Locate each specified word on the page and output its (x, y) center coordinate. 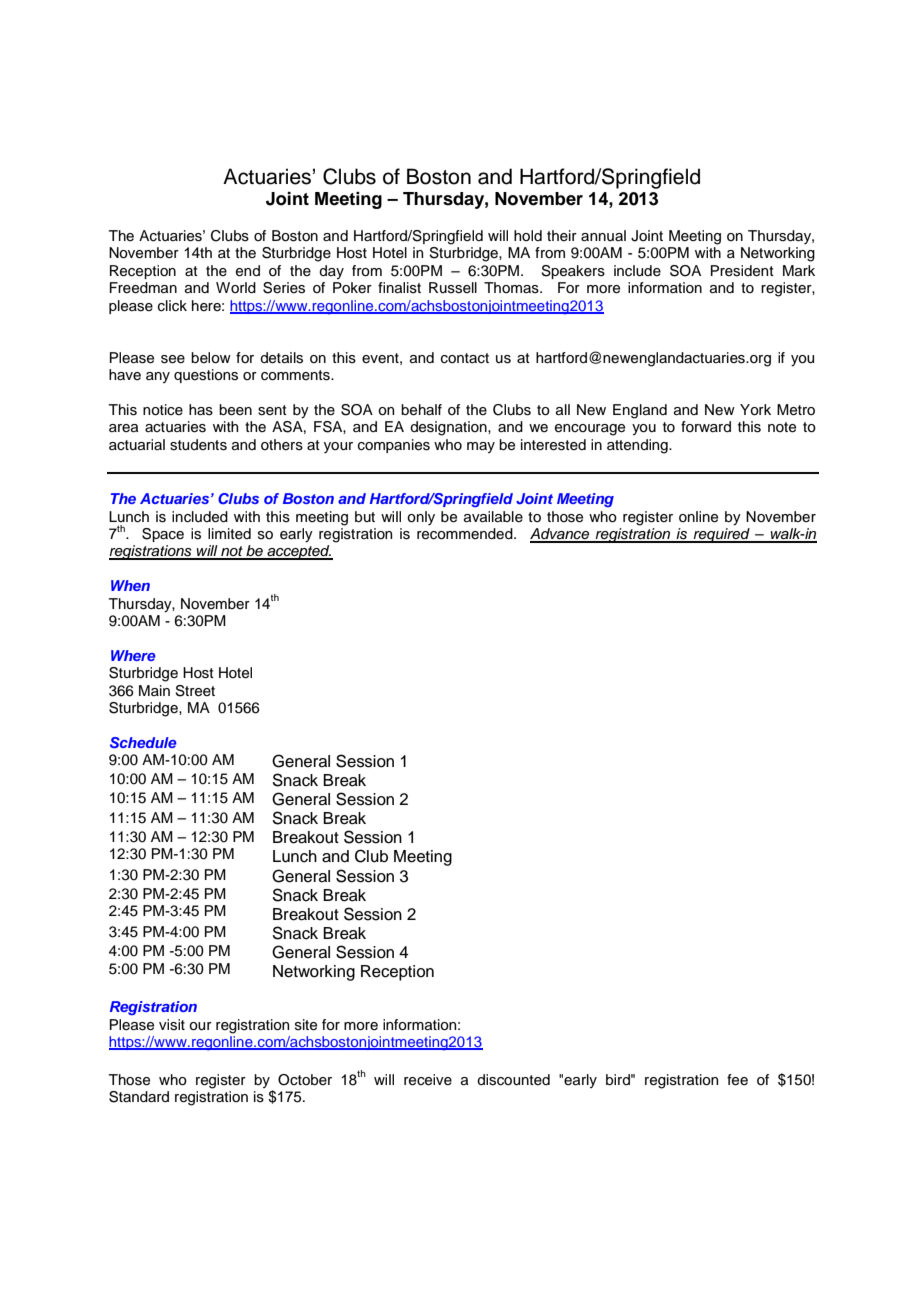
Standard (139, 1097)
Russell (453, 288)
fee (737, 1080)
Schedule (143, 743)
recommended (466, 534)
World (236, 288)
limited (229, 534)
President (742, 271)
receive (428, 1080)
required (722, 535)
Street (195, 691)
